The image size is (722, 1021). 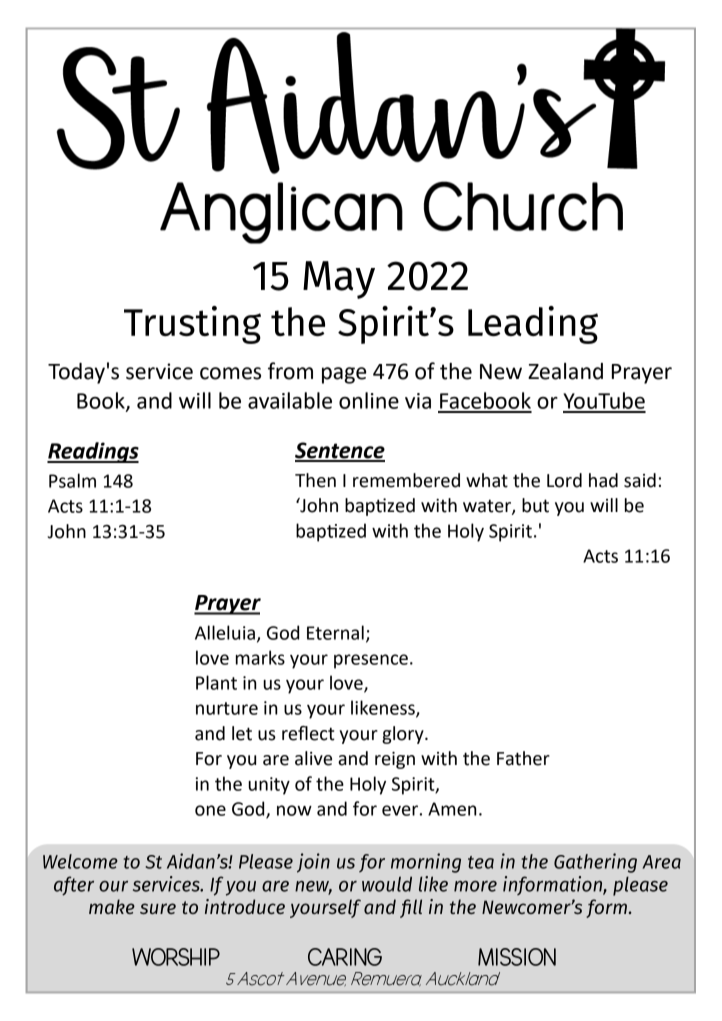 What do you see at coordinates (517, 957) in the page?
I see `MISSION` at bounding box center [517, 957].
